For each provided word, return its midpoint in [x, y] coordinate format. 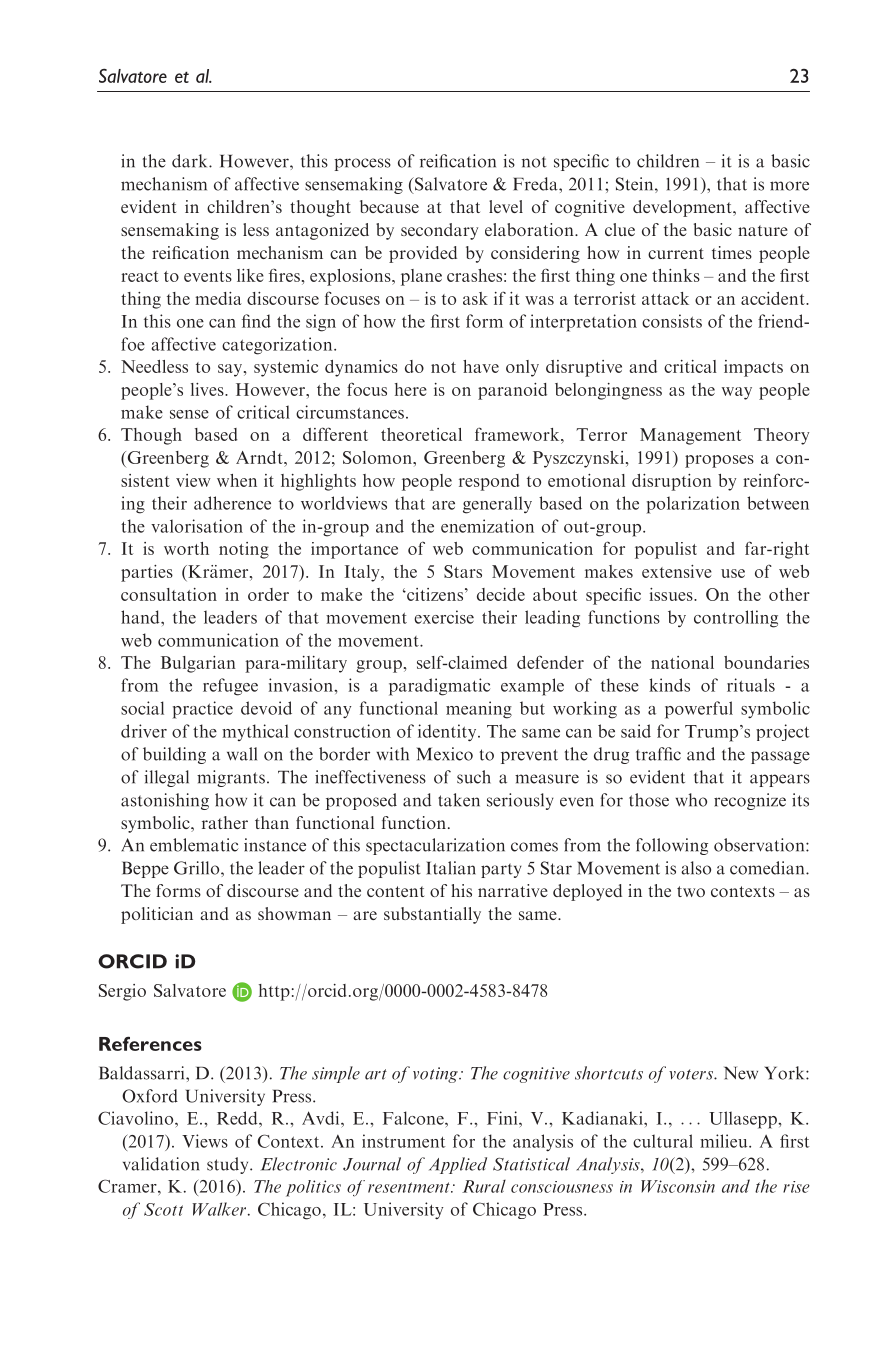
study [229, 1165]
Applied [458, 1165]
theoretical [421, 434]
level [506, 206]
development [683, 208]
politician [157, 915]
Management [691, 436]
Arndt [260, 457]
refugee [230, 687]
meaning [479, 710]
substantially [432, 915]
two [691, 891]
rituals [751, 685]
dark [191, 161]
